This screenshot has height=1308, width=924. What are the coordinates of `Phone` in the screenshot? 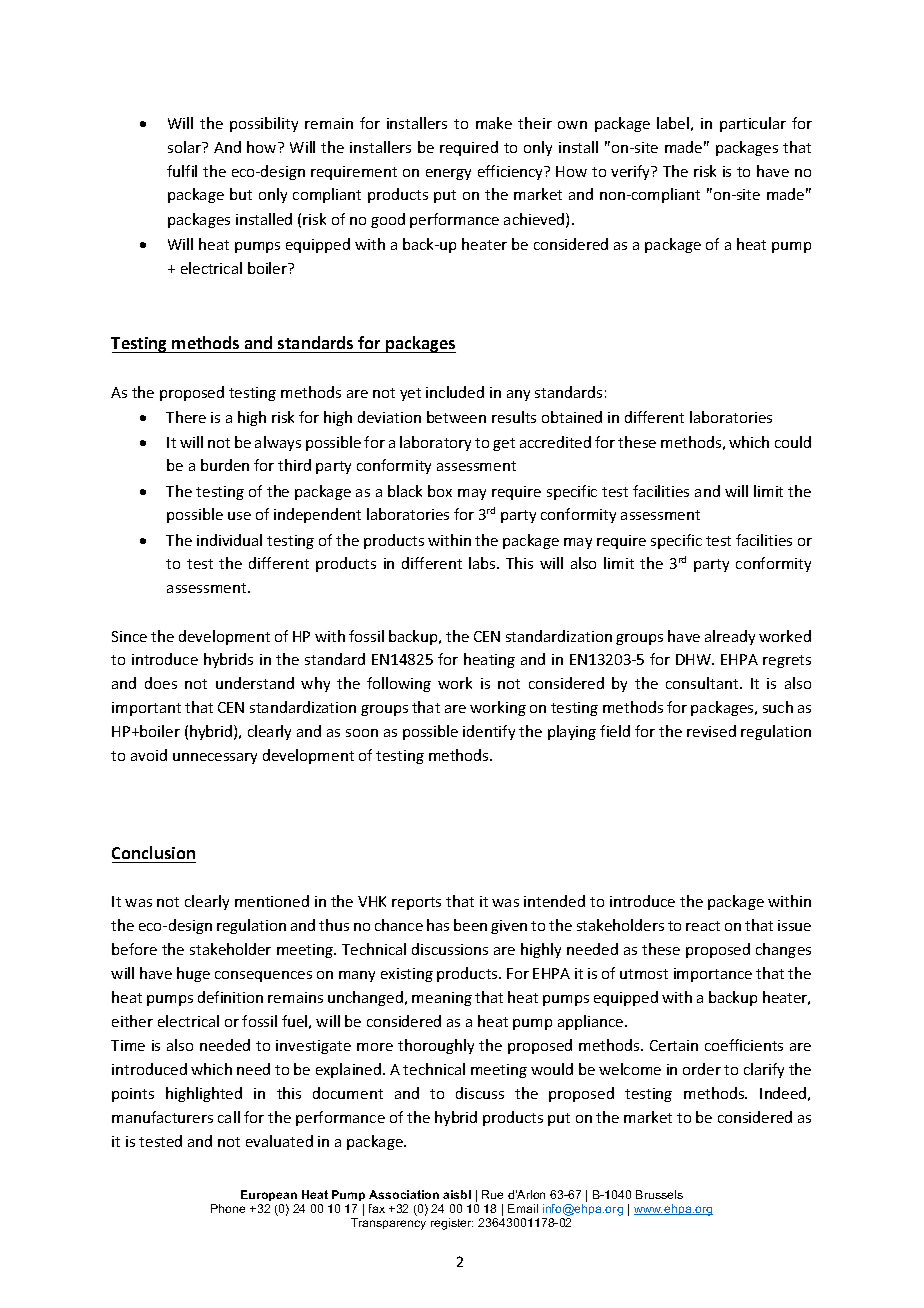 It's located at (228, 1208).
